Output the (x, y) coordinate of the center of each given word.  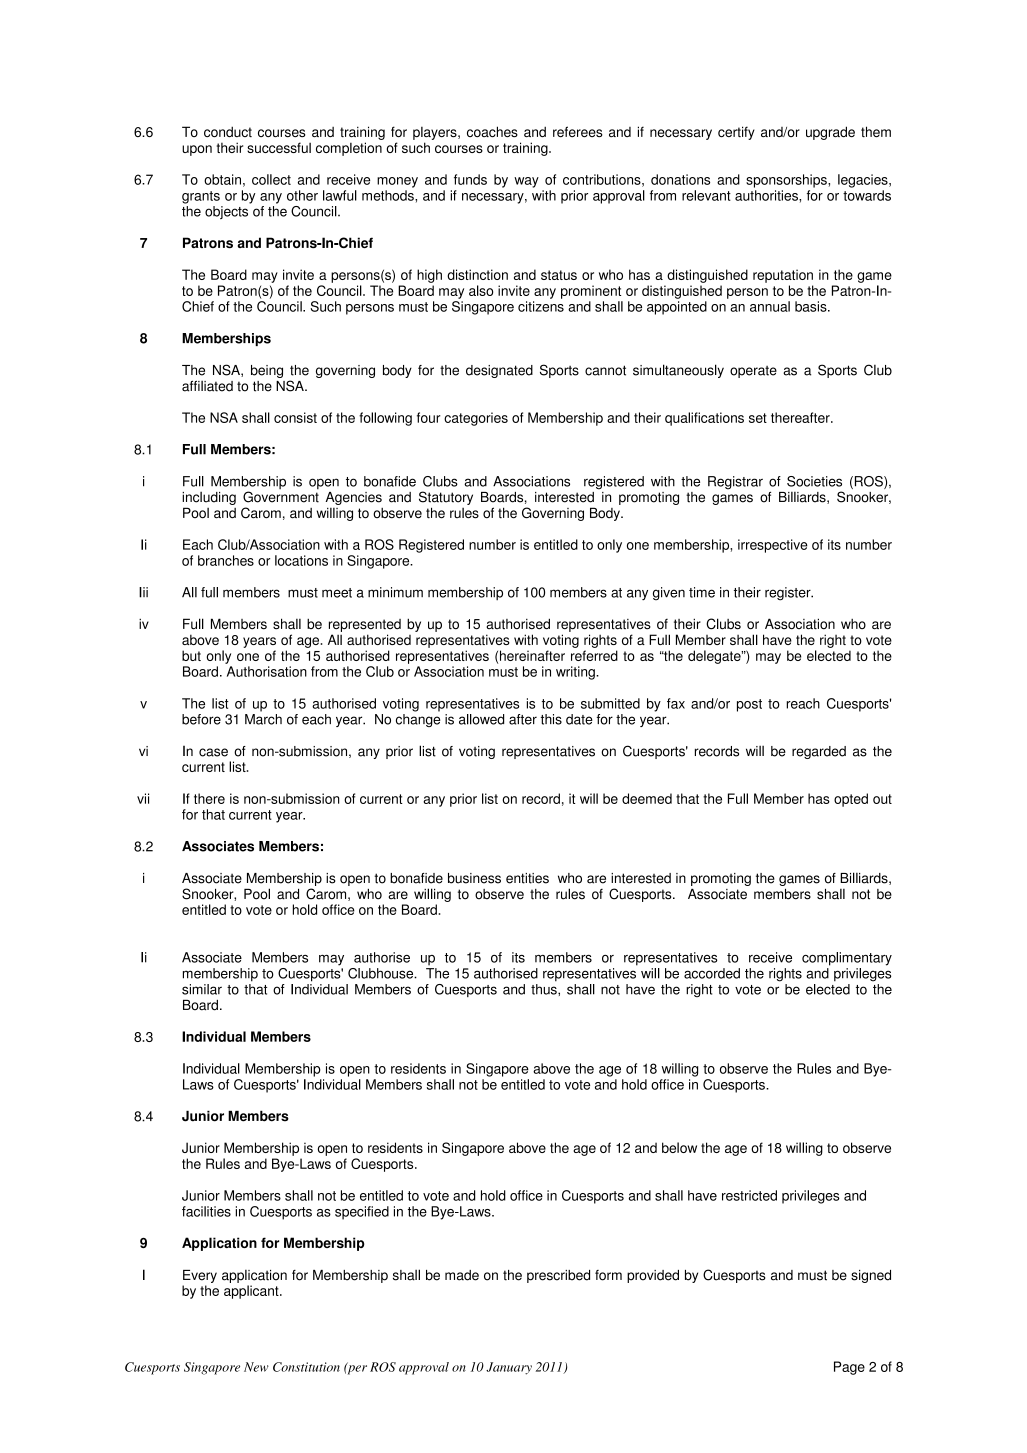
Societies (814, 481)
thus (545, 989)
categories (476, 419)
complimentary (847, 959)
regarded (819, 752)
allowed (481, 719)
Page (849, 1368)
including (209, 498)
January (509, 1368)
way (526, 182)
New (256, 1367)
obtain (222, 179)
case (213, 752)
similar (202, 989)
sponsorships (787, 181)
